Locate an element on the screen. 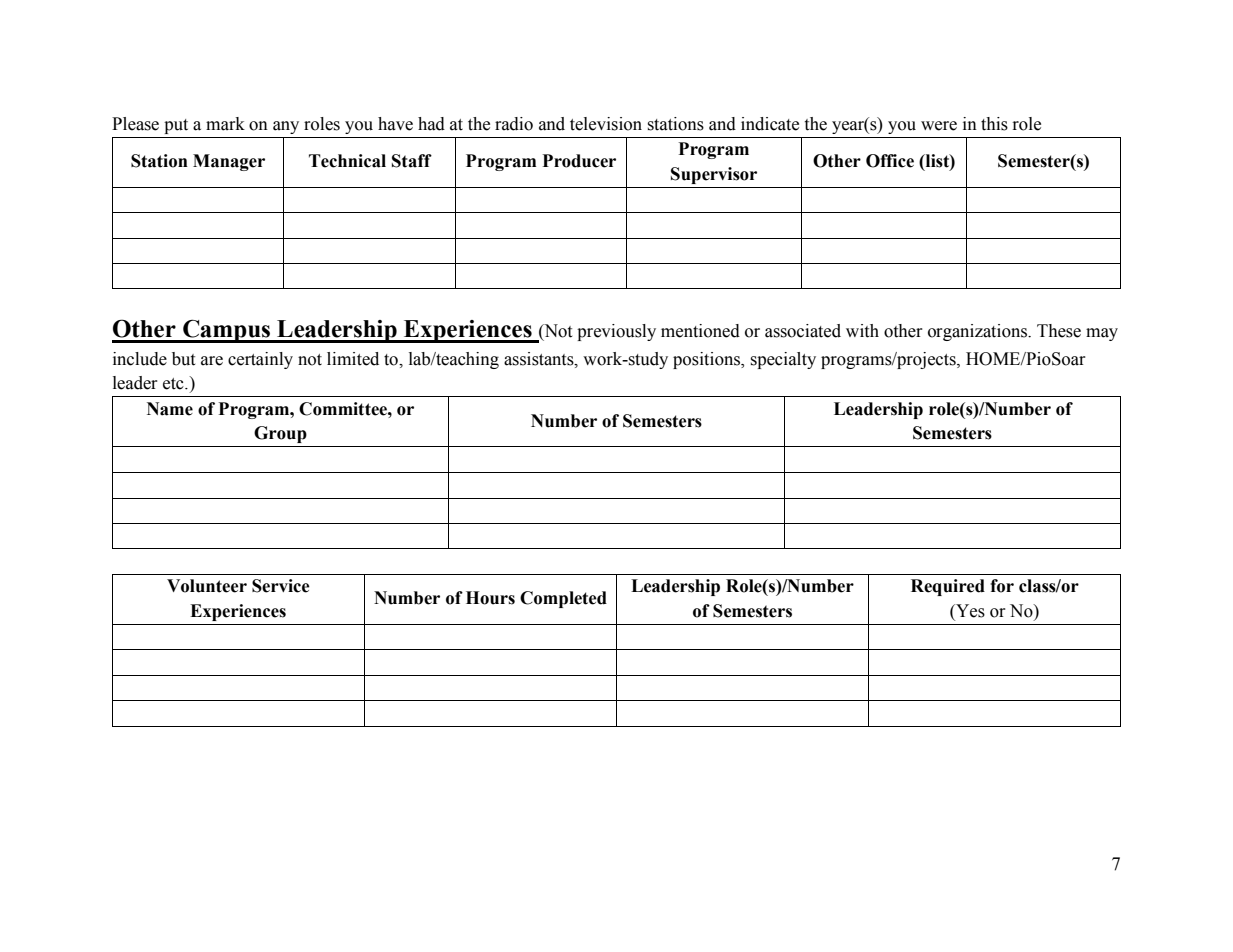  organizations is located at coordinates (978, 332).
